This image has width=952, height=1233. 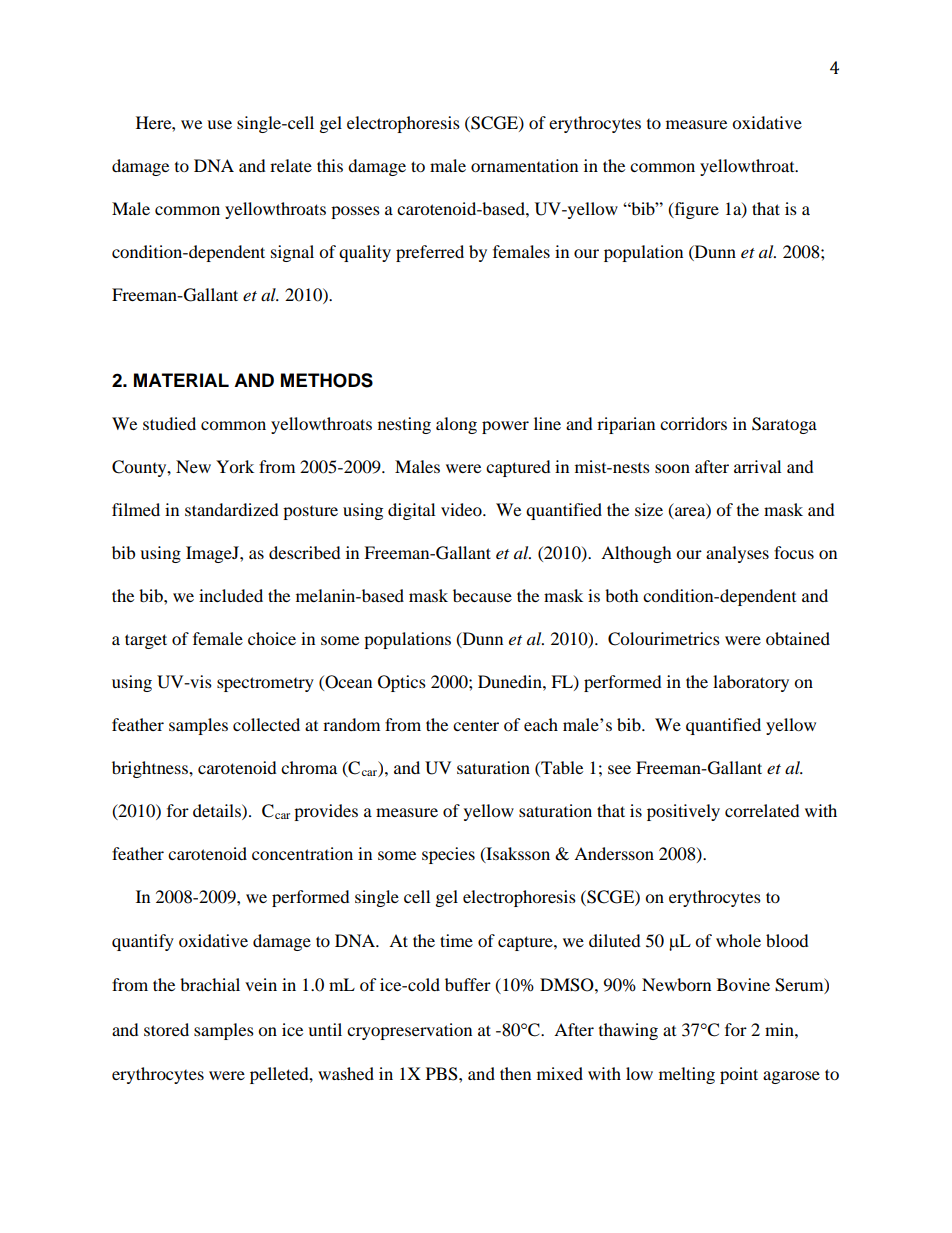 What do you see at coordinates (166, 1029) in the image?
I see `stored` at bounding box center [166, 1029].
